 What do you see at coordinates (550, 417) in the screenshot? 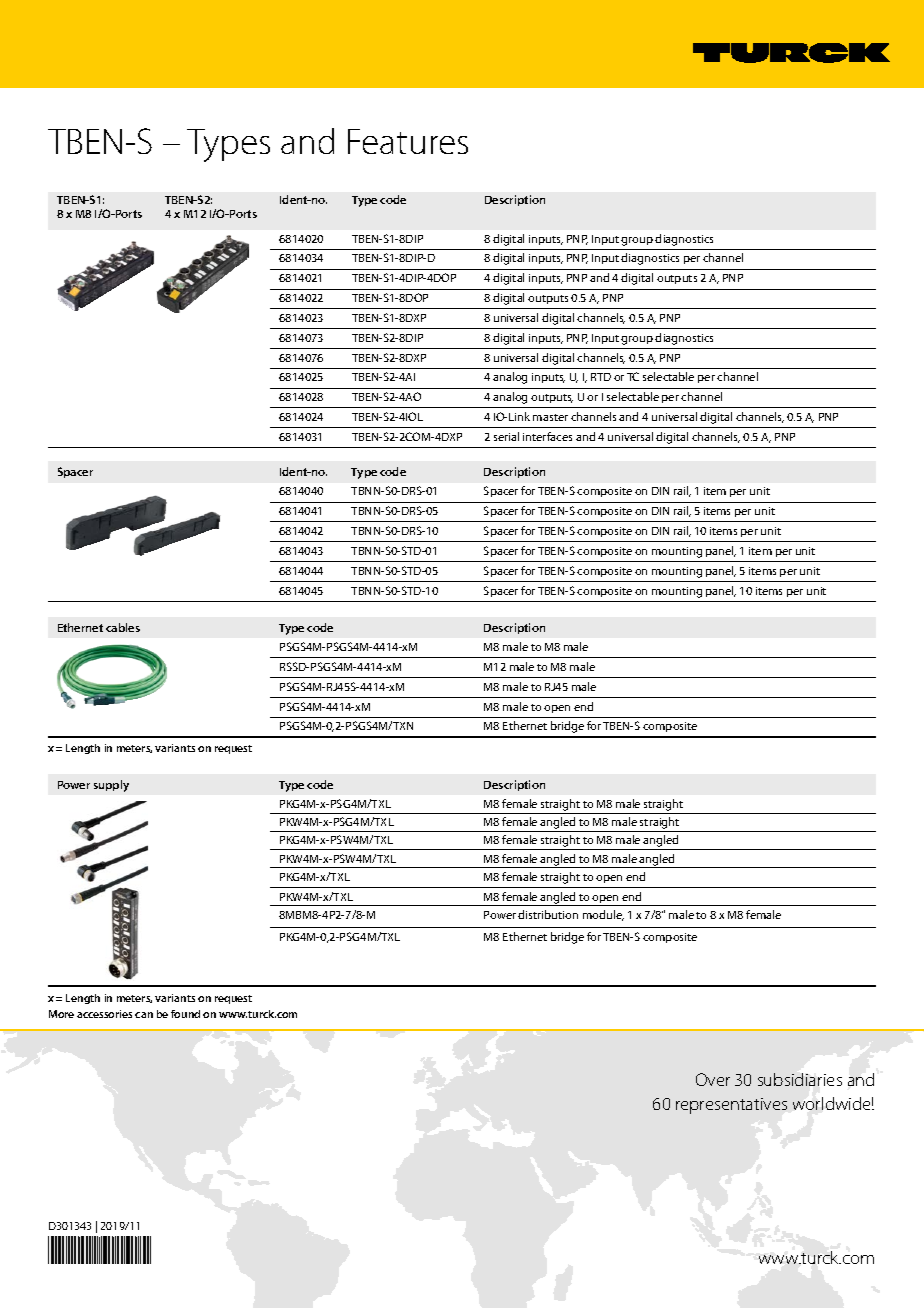
I see `master` at bounding box center [550, 417].
